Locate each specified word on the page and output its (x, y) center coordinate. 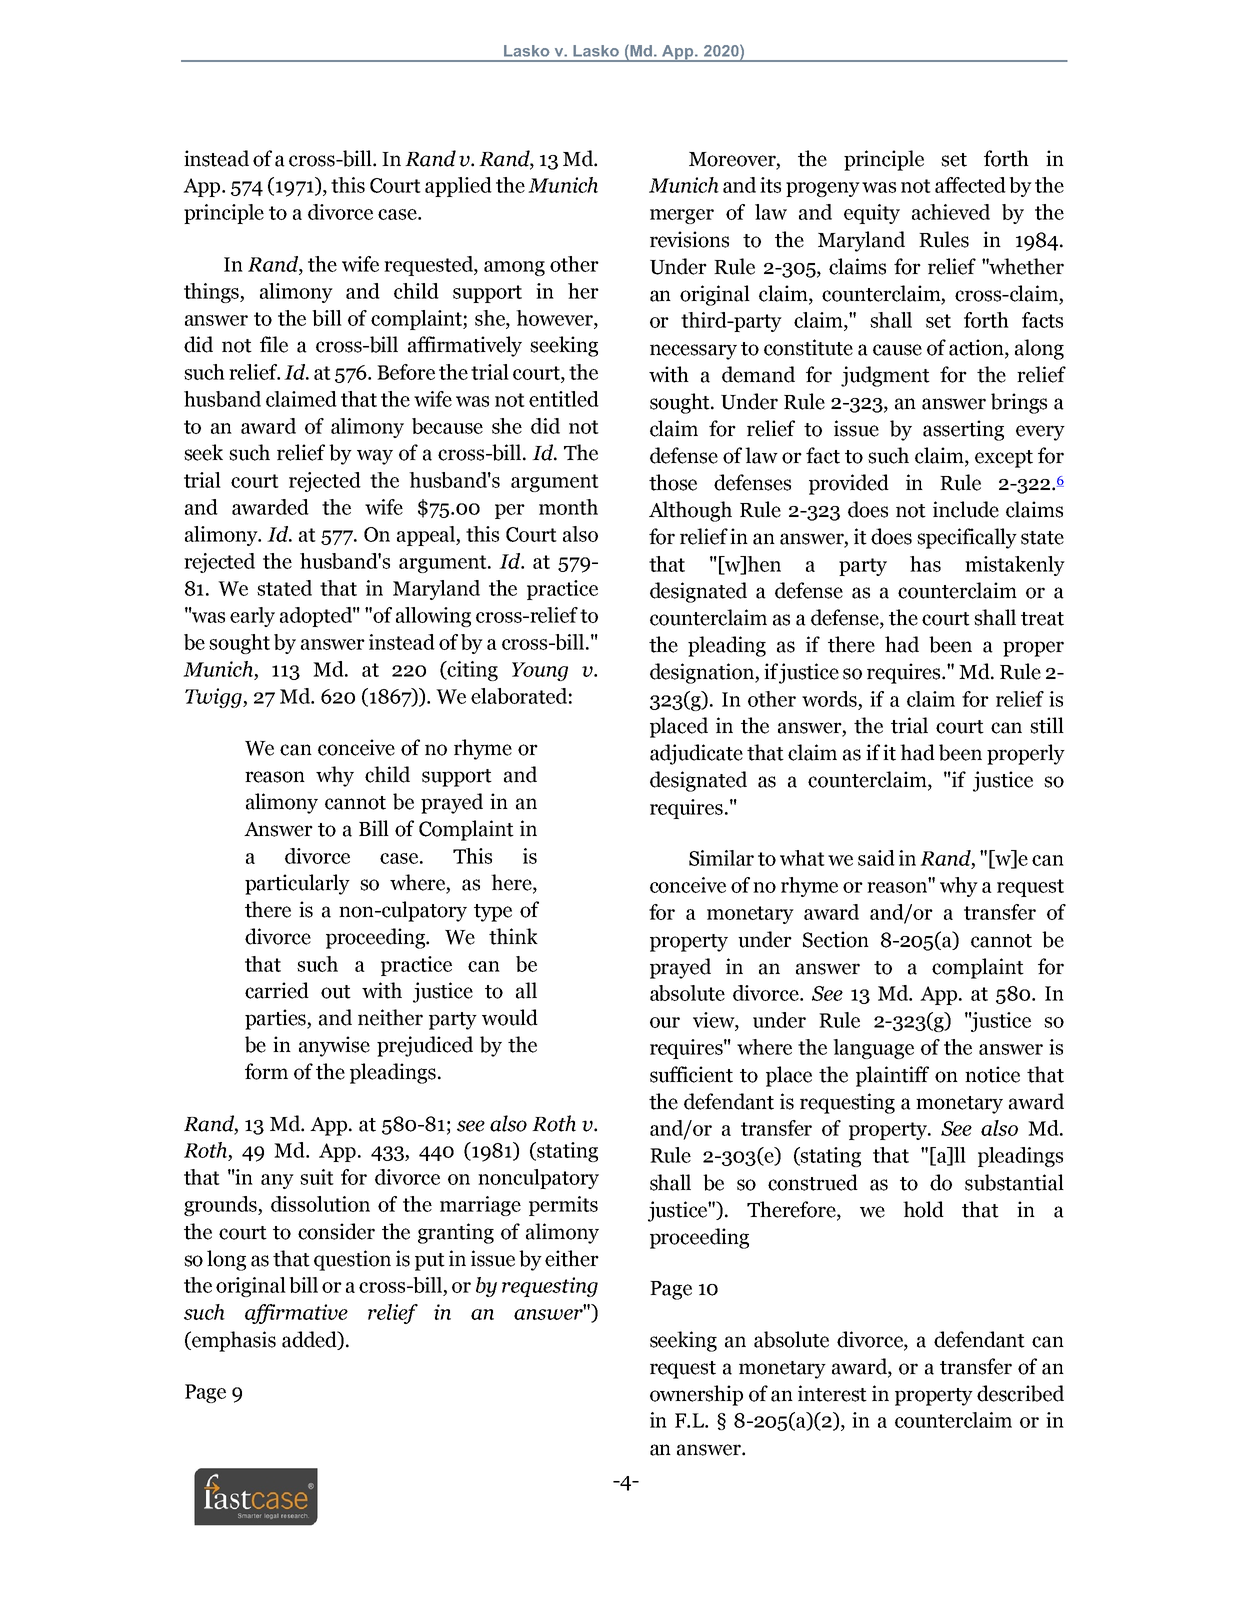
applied (458, 187)
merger (682, 216)
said (876, 858)
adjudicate (696, 754)
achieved (951, 212)
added (310, 1340)
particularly (297, 884)
